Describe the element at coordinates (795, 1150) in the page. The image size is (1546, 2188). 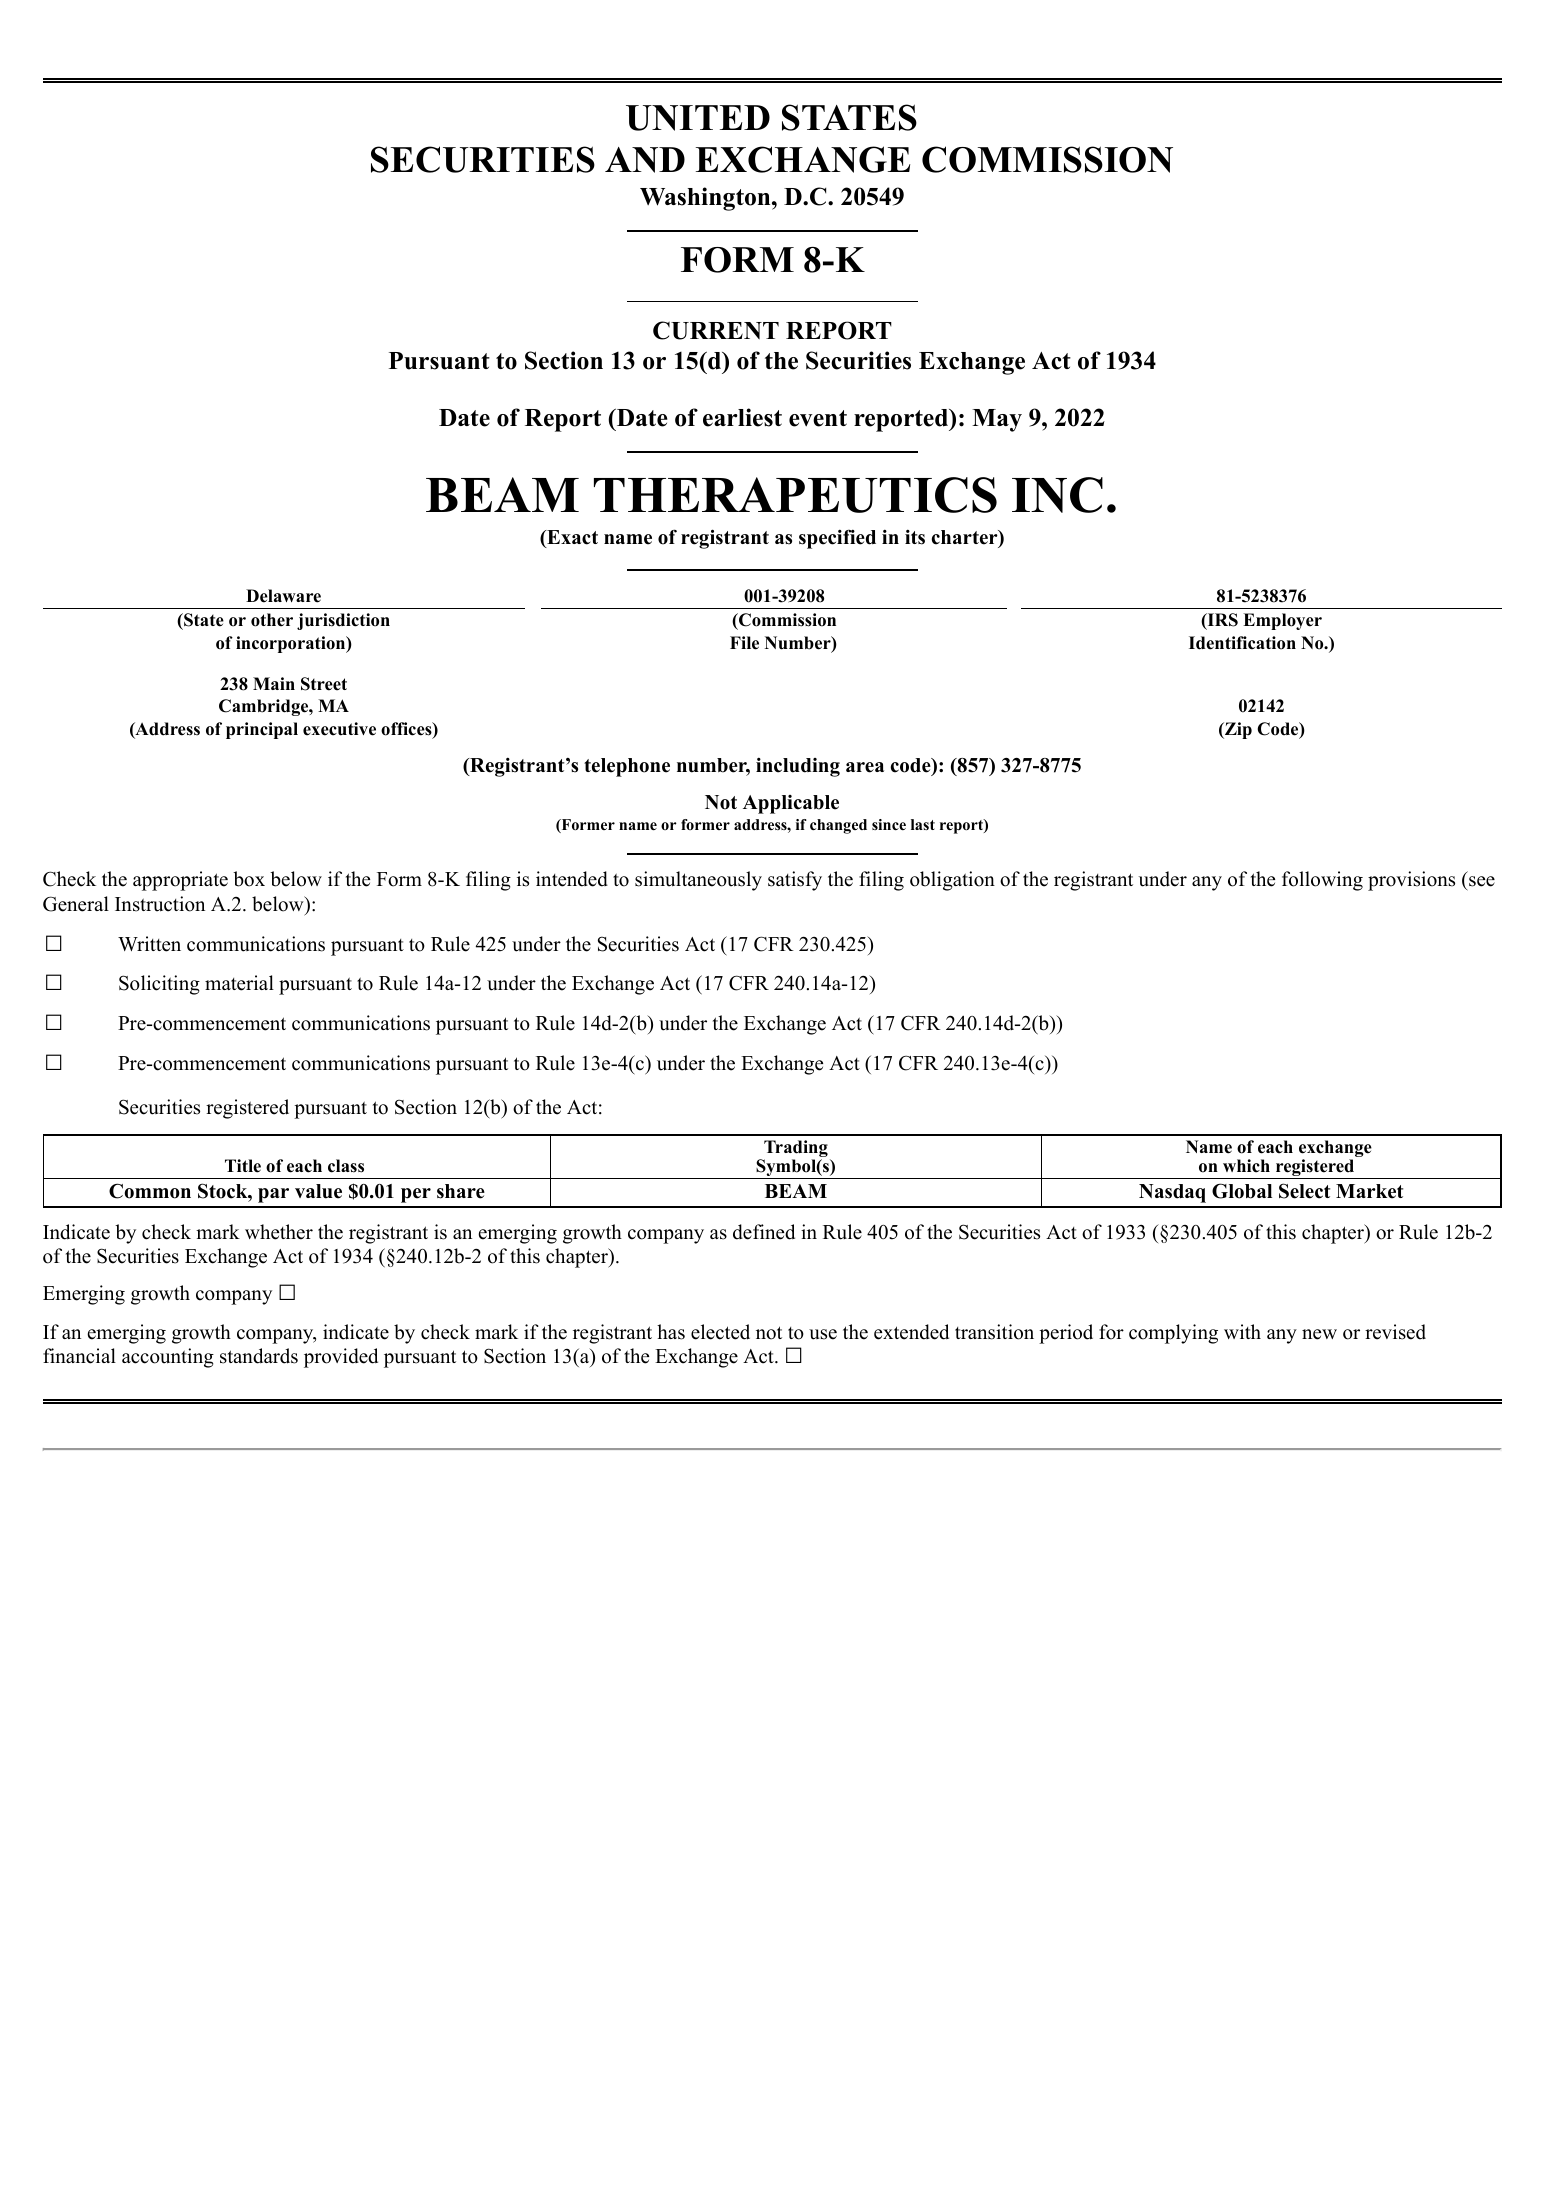
I see `Trading` at that location.
